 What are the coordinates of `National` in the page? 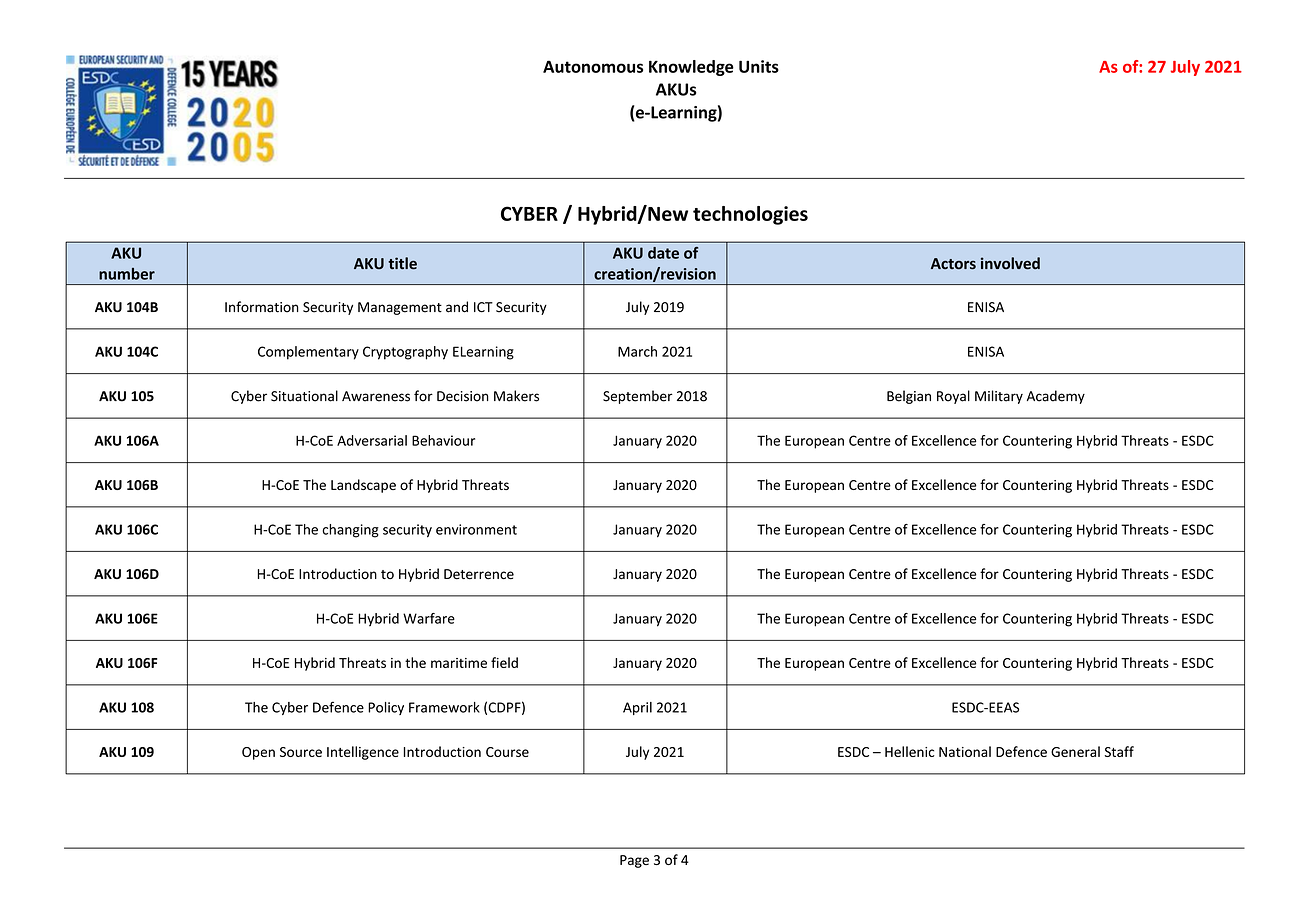 It's located at (965, 751).
